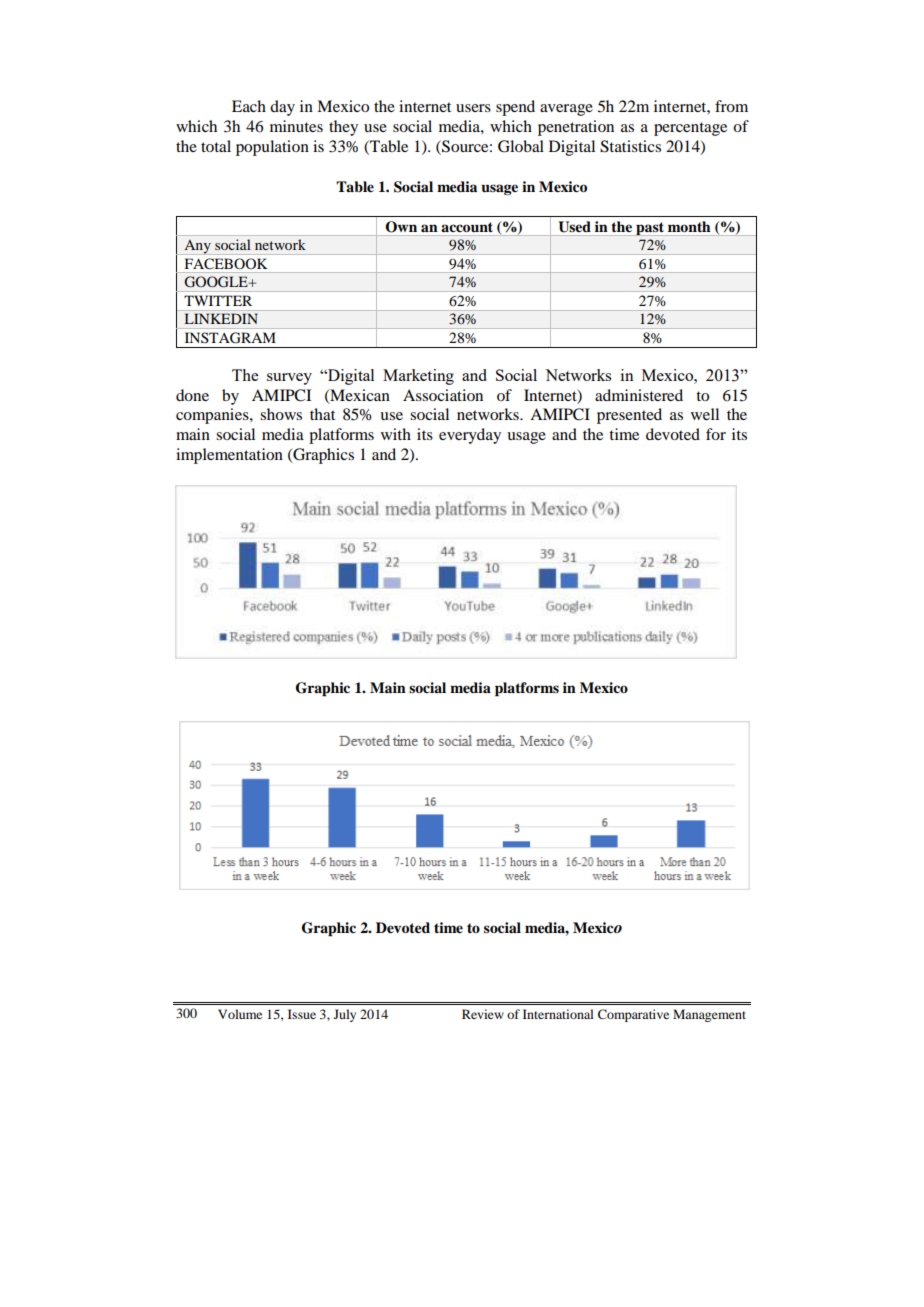 The width and height of the page is (924, 1307). I want to click on Volume, so click(240, 1014).
